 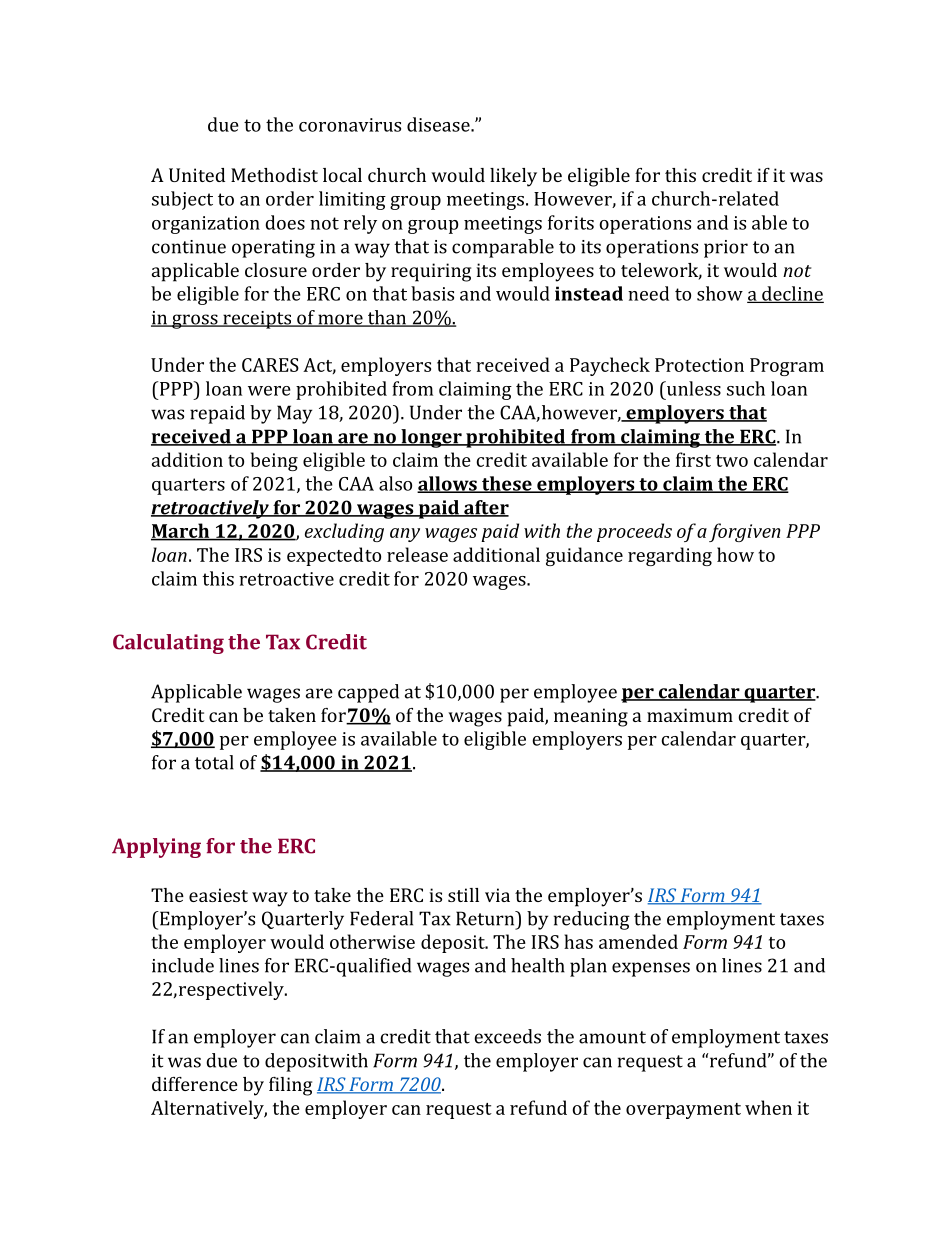 What do you see at coordinates (690, 715) in the document?
I see `maximum` at bounding box center [690, 715].
